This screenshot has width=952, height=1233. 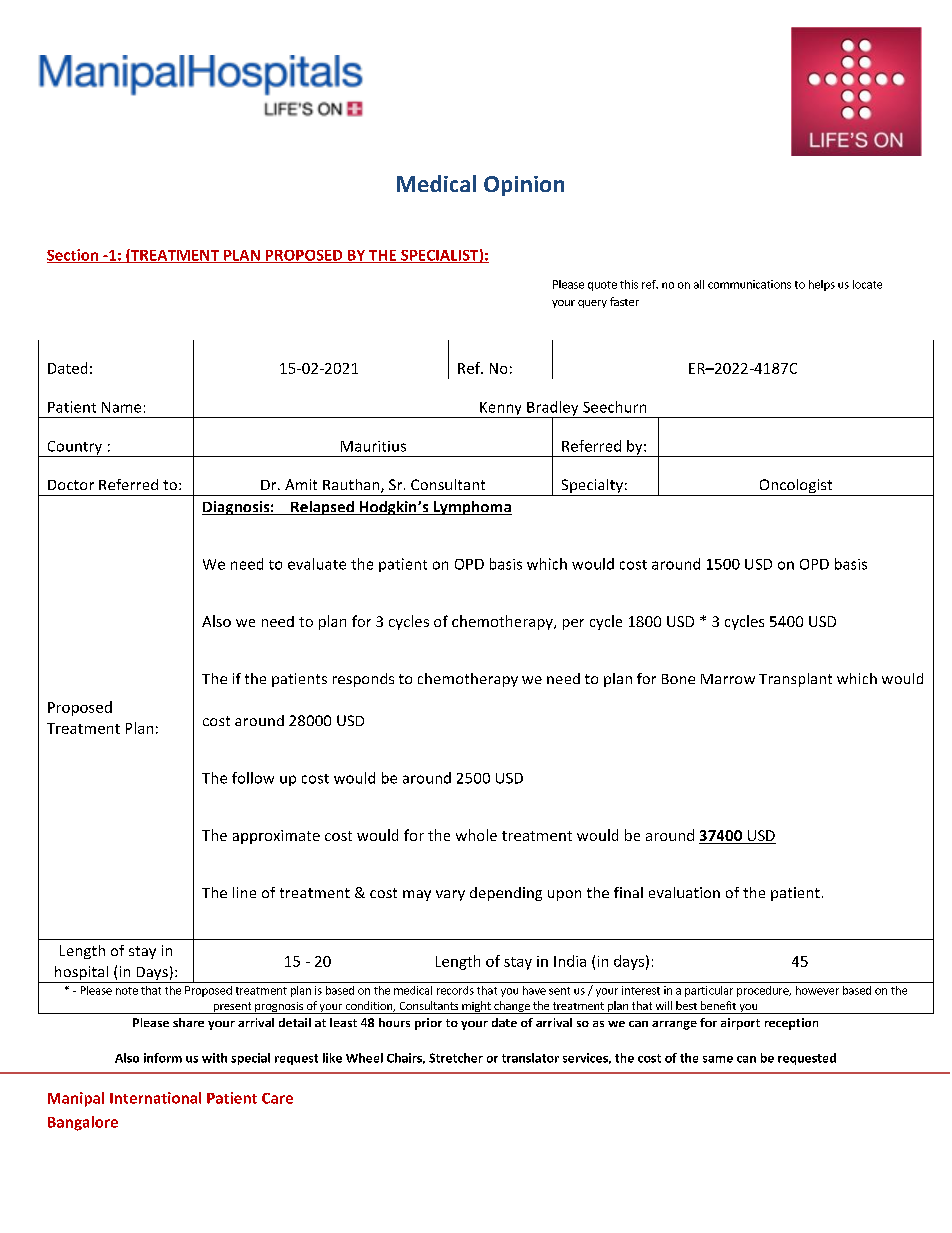 What do you see at coordinates (573, 624) in the screenshot?
I see `per` at bounding box center [573, 624].
